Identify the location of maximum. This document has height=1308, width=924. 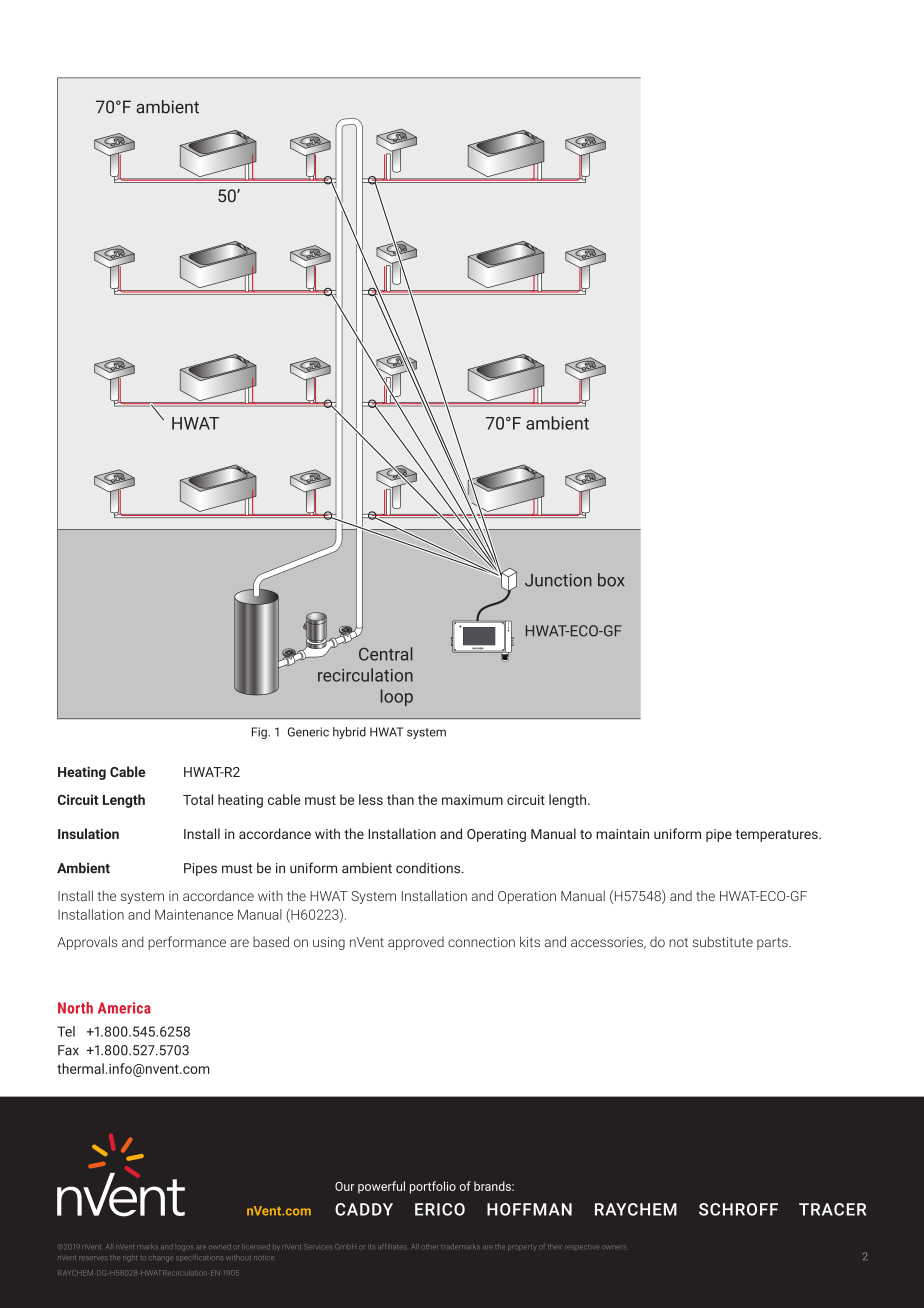
(472, 800).
